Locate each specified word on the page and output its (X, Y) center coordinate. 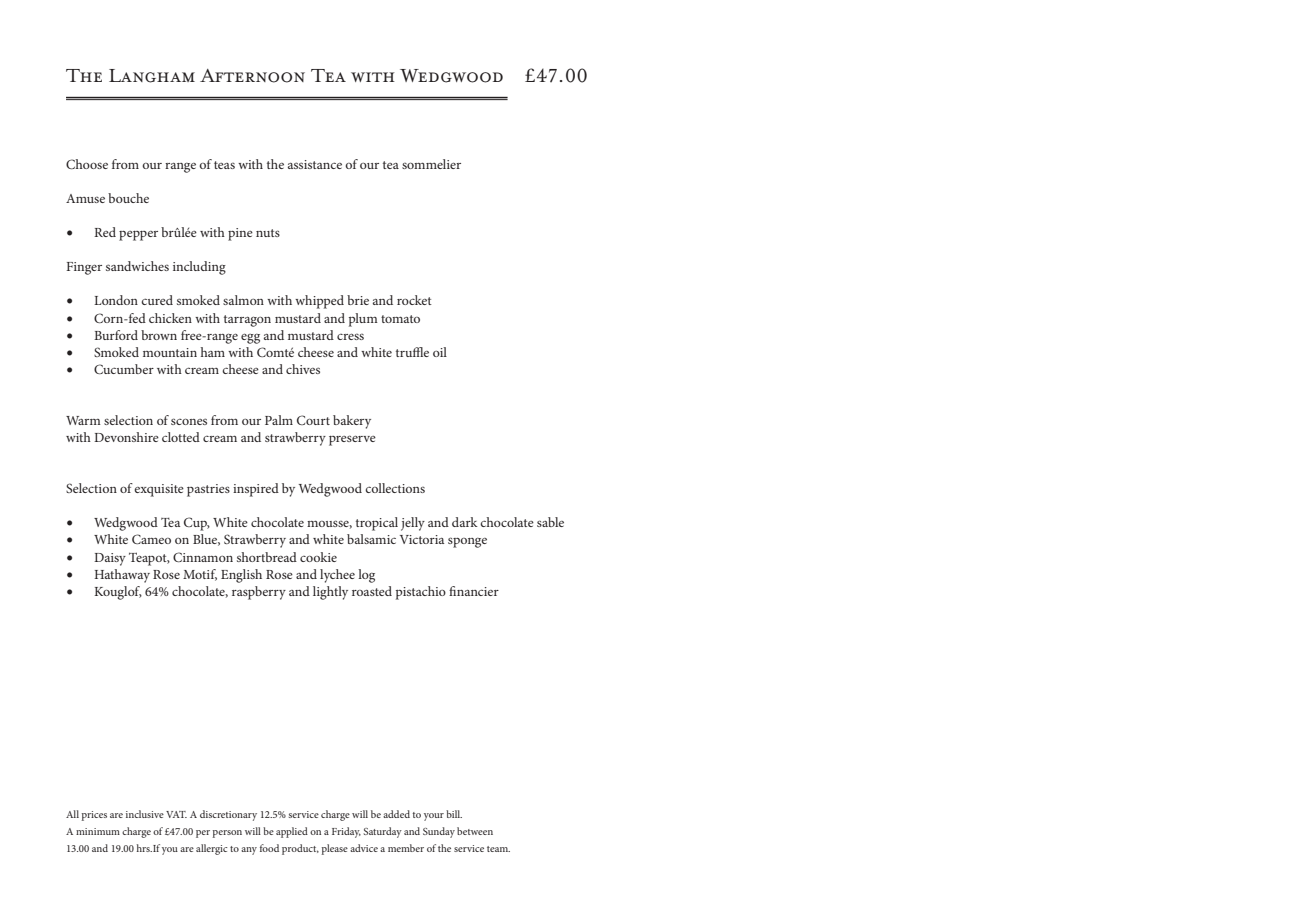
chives (303, 369)
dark (465, 522)
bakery (352, 422)
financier (474, 591)
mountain (170, 352)
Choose (87, 164)
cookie (318, 557)
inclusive (145, 814)
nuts (268, 233)
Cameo (151, 539)
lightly (330, 593)
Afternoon (252, 76)
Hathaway (122, 576)
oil (440, 352)
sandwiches (137, 266)
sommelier (431, 164)
